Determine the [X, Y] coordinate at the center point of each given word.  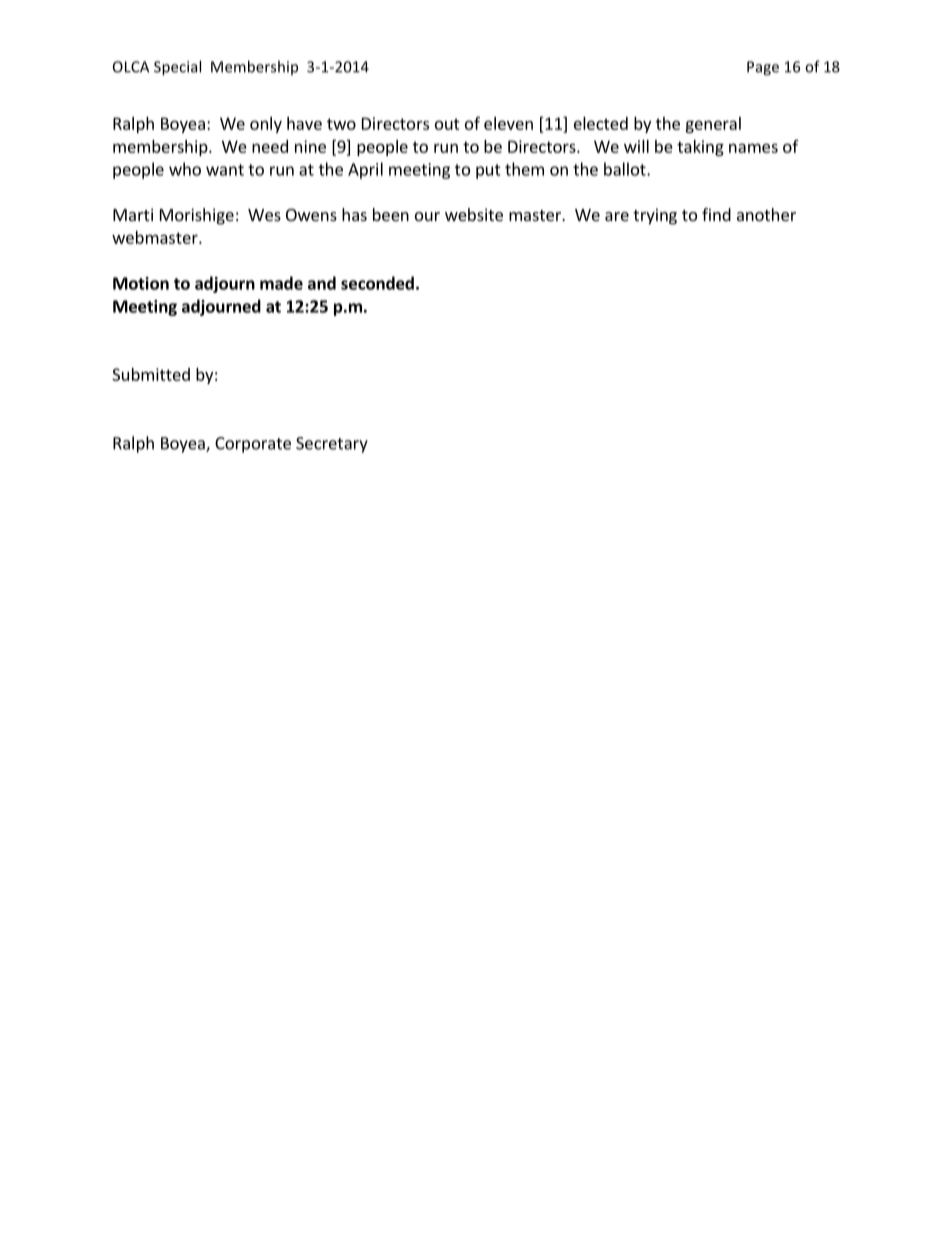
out [447, 124]
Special [177, 68]
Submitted [151, 374]
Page [763, 68]
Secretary [332, 445]
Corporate [253, 445]
